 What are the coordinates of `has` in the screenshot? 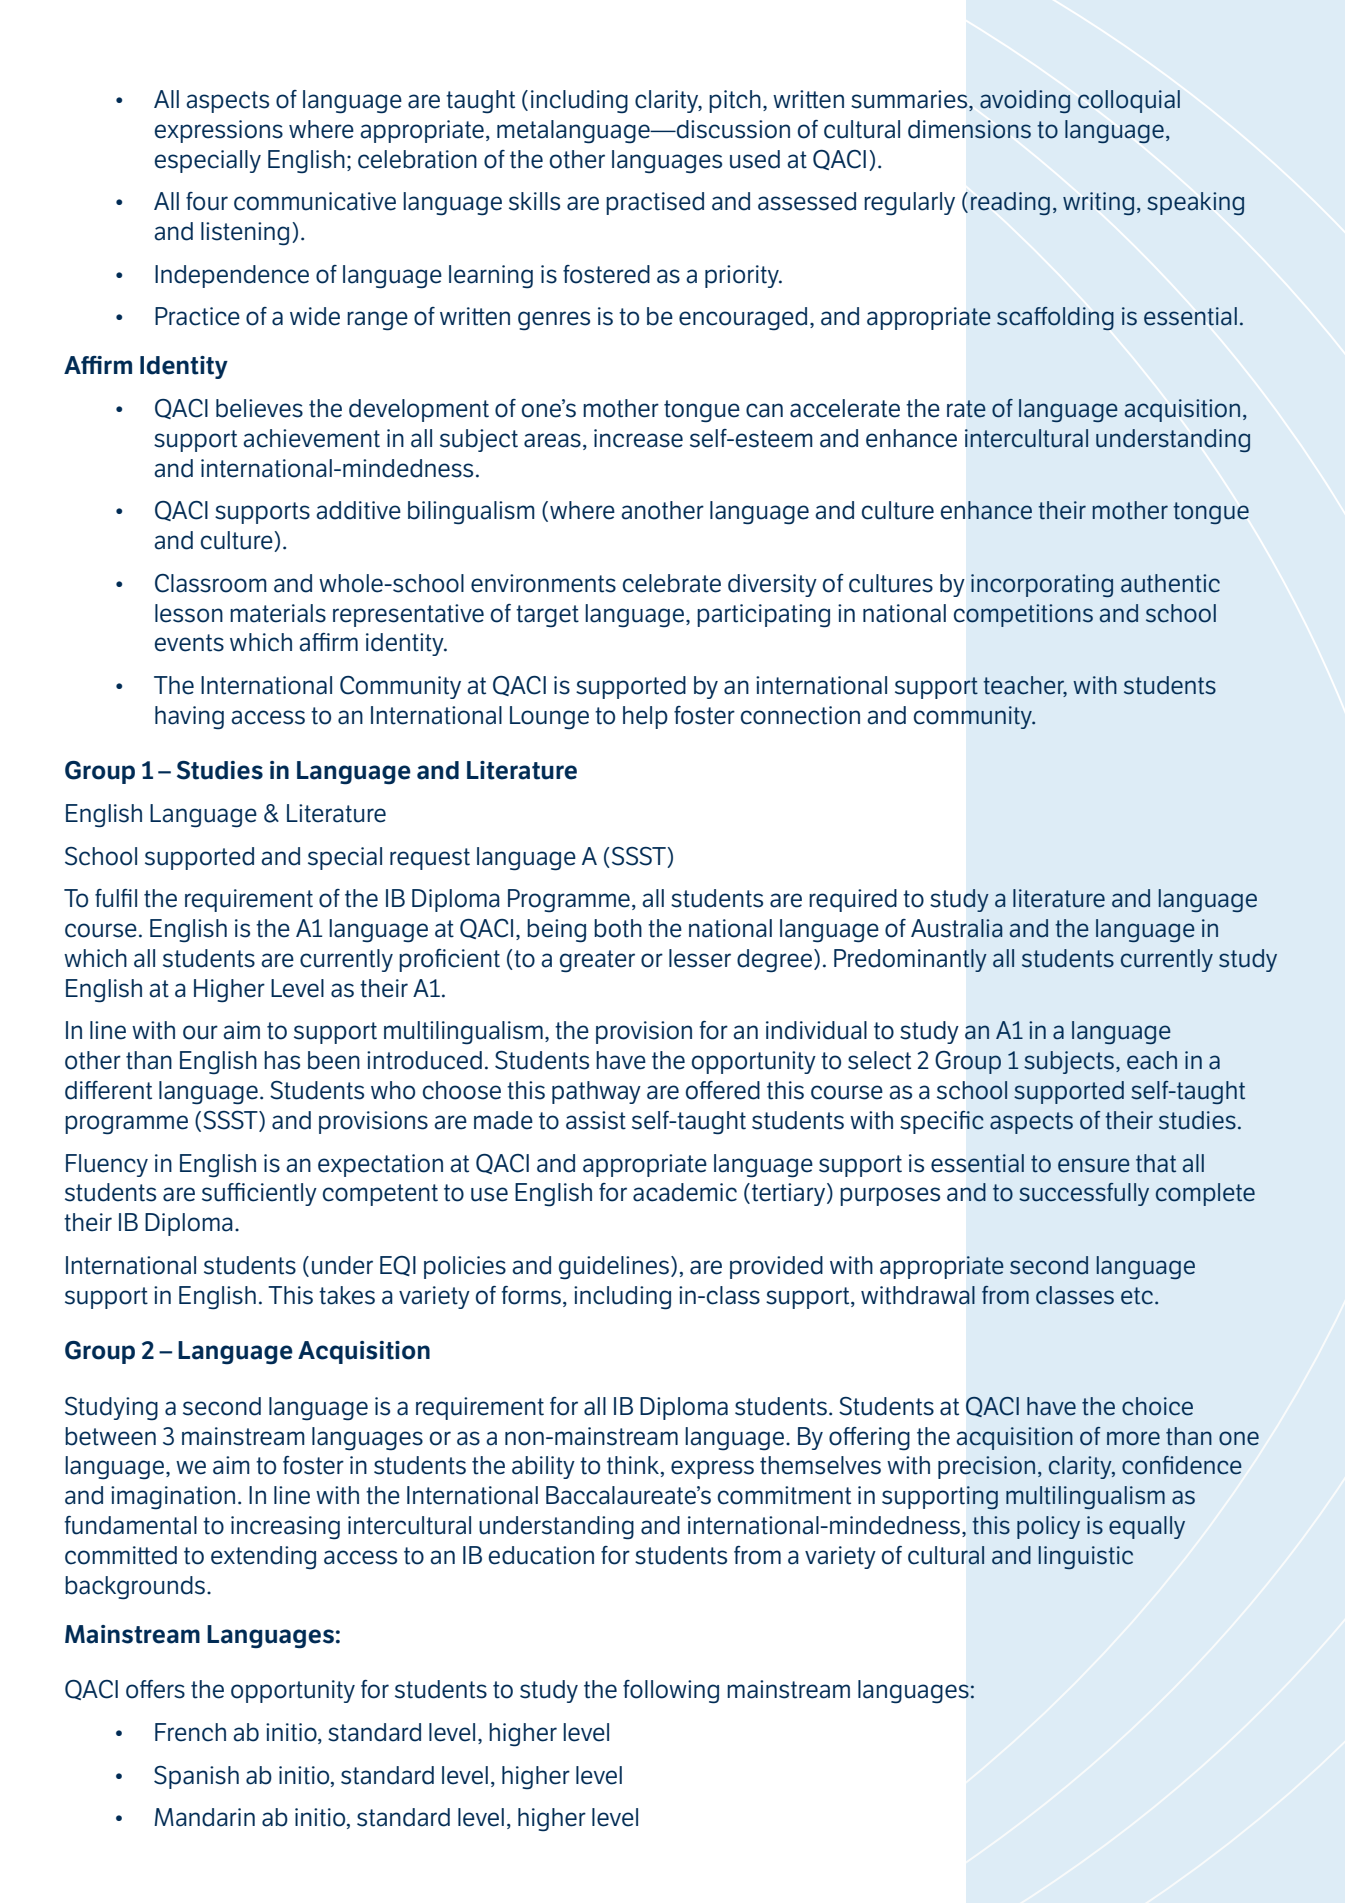 It's located at (282, 1060).
